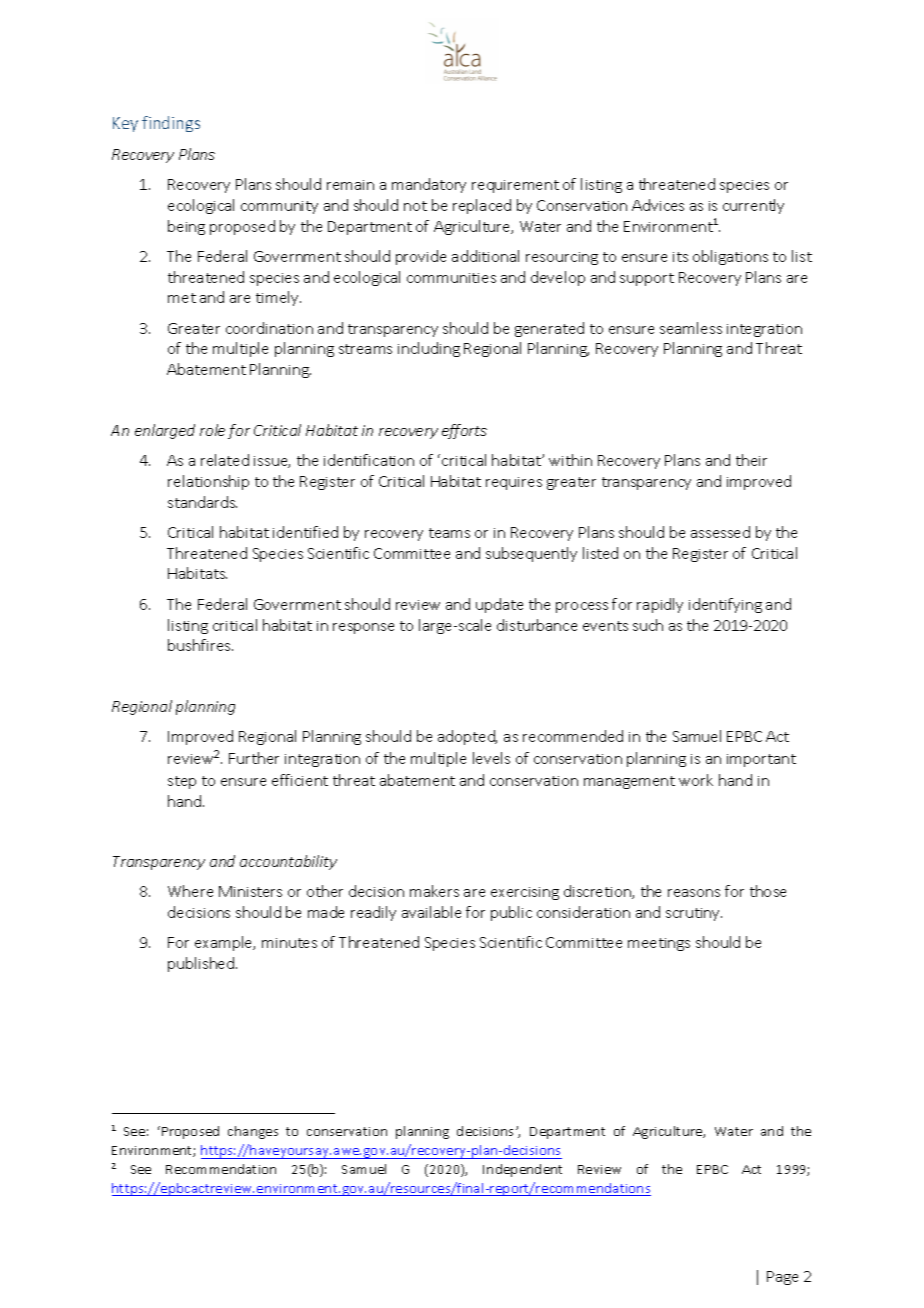 This screenshot has width=924, height=1308. Describe the element at coordinates (253, 1132) in the screenshot. I see `changes` at that location.
